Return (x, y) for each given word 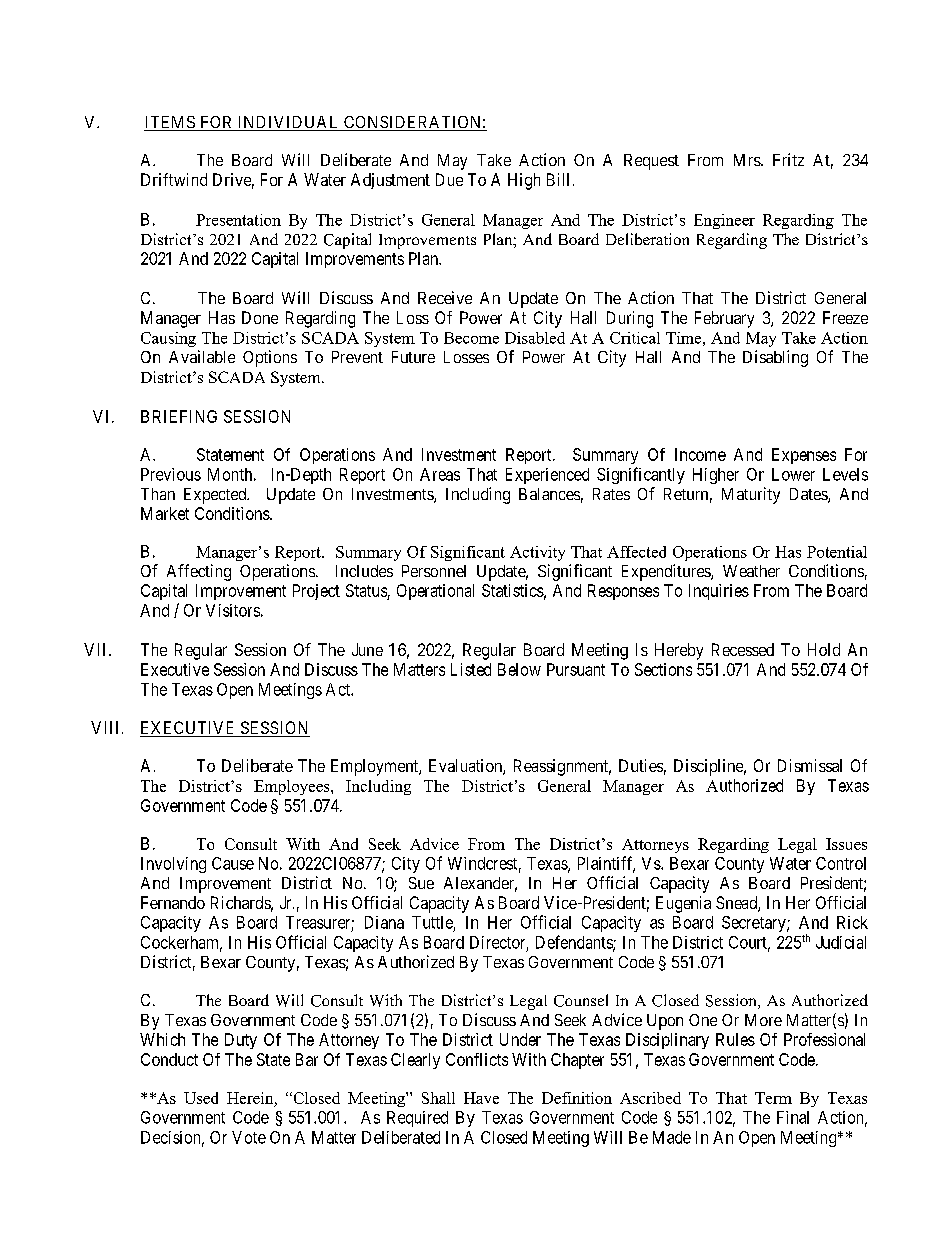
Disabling (775, 358)
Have (481, 1098)
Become (471, 338)
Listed (471, 669)
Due (449, 179)
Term (773, 1098)
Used (201, 1098)
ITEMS (170, 123)
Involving (173, 865)
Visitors (233, 610)
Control (841, 863)
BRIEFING (179, 416)
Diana (384, 922)
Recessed (743, 649)
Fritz (788, 159)
